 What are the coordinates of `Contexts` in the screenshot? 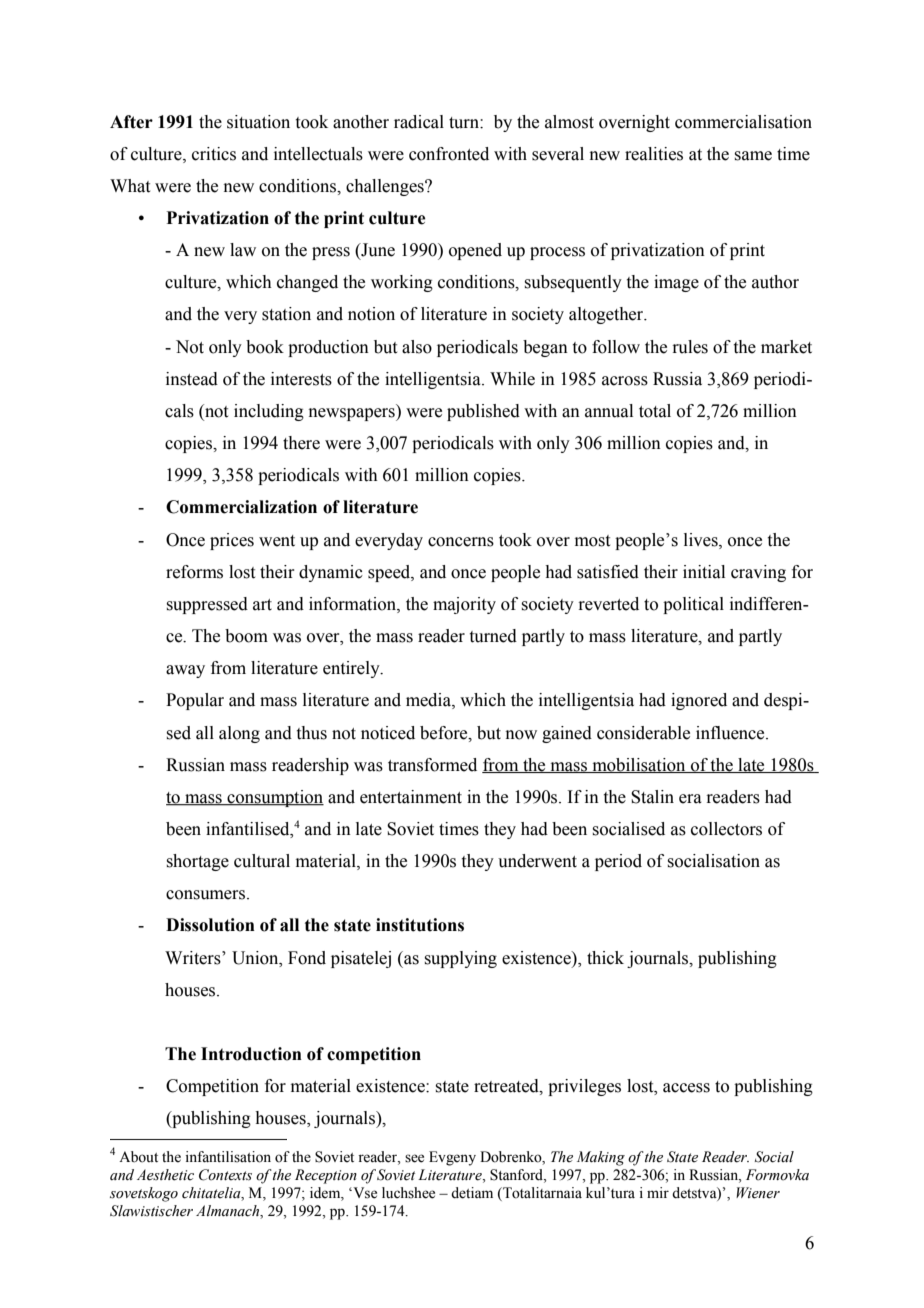 It's located at (225, 1175).
